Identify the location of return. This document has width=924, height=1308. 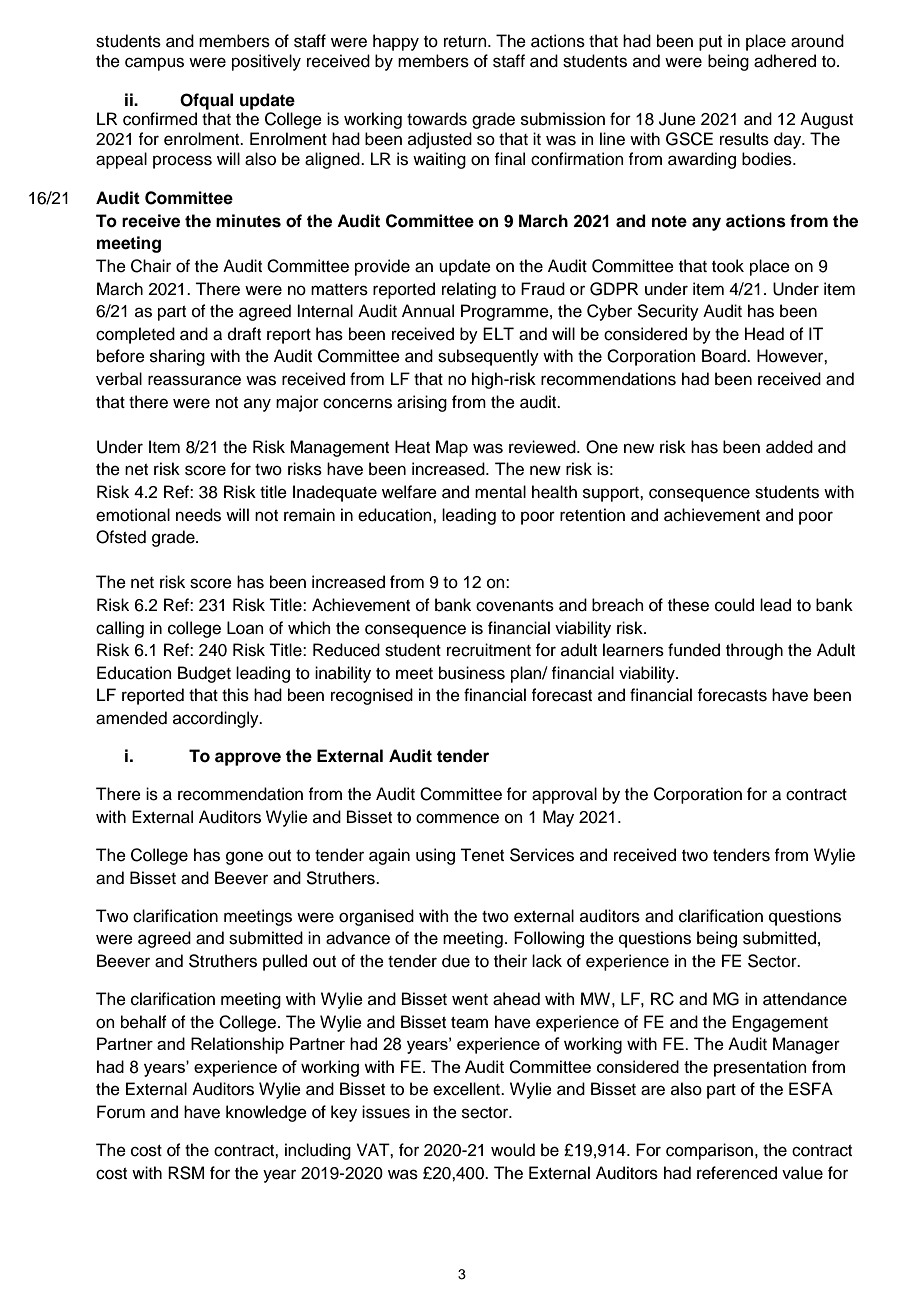
(466, 42).
